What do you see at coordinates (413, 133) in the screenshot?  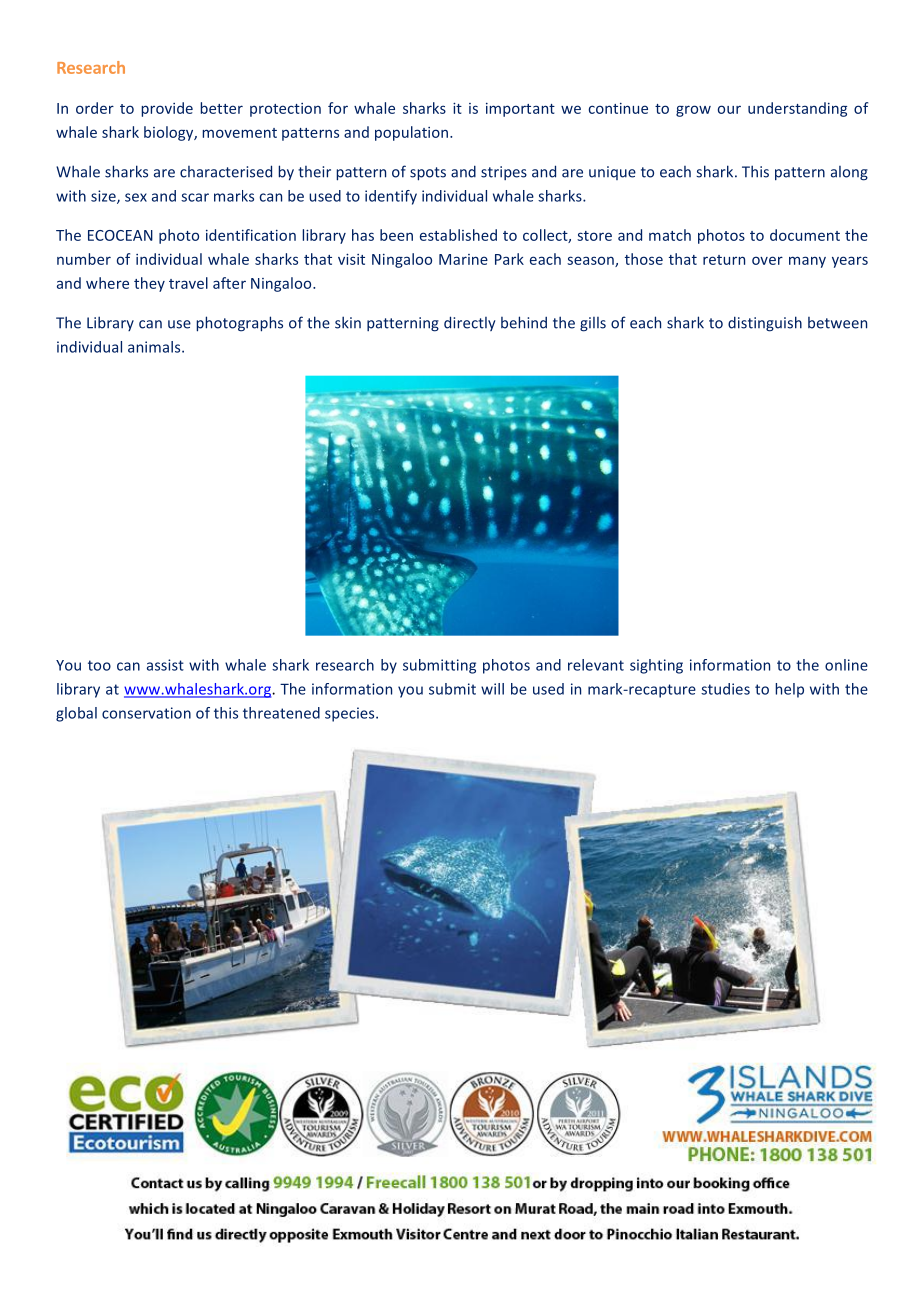 I see `population` at bounding box center [413, 133].
